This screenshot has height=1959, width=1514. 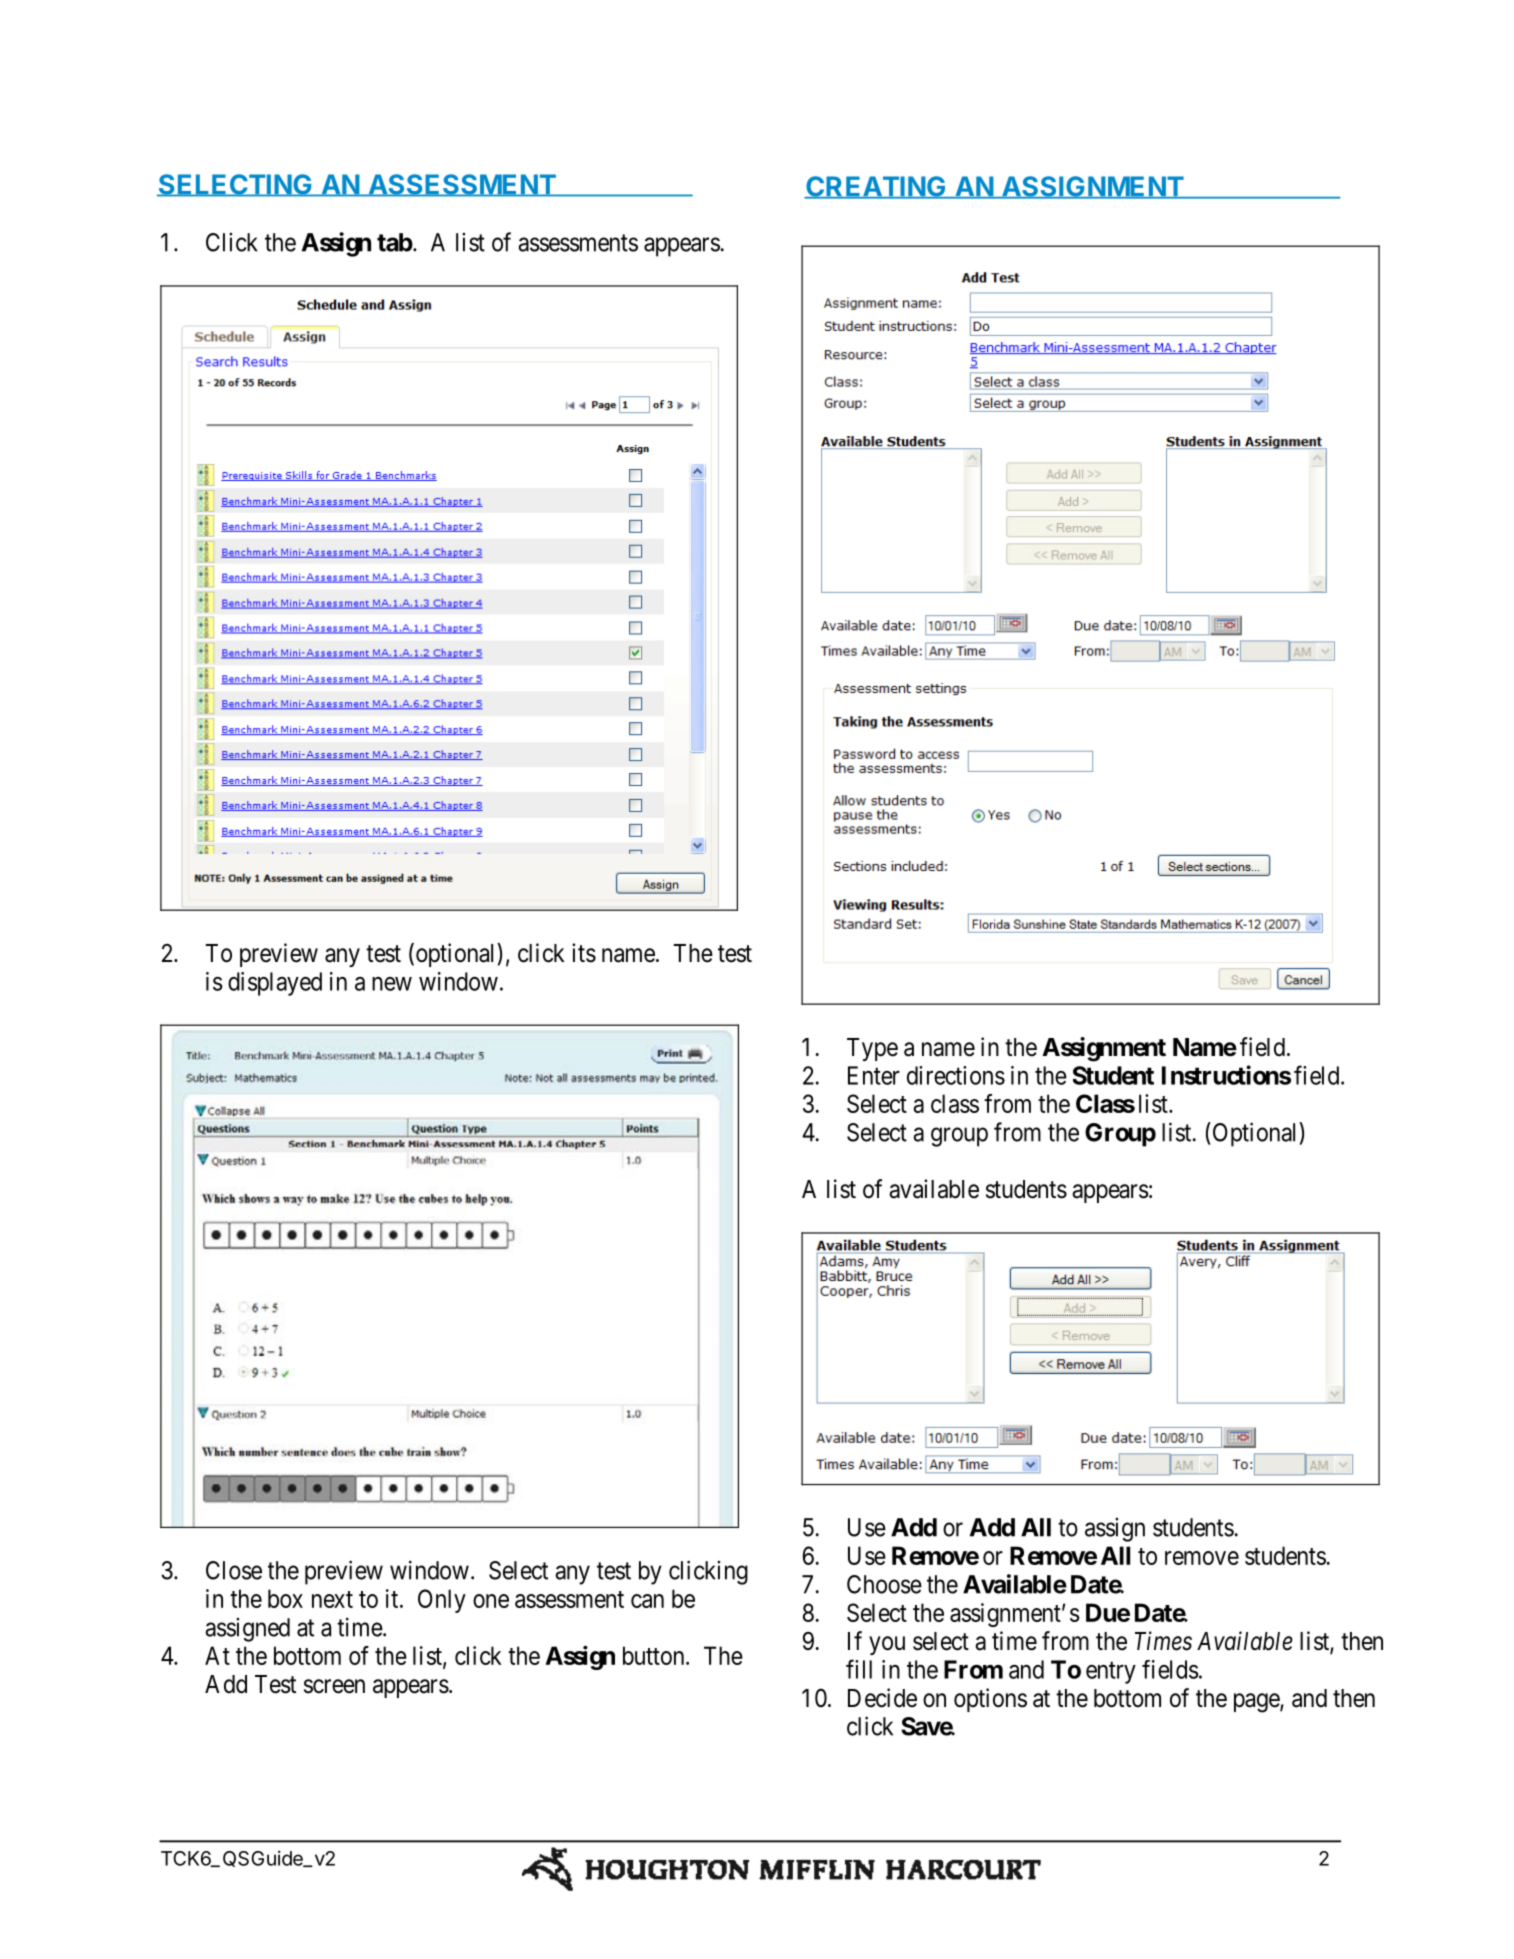 I want to click on Close, so click(x=234, y=1570).
